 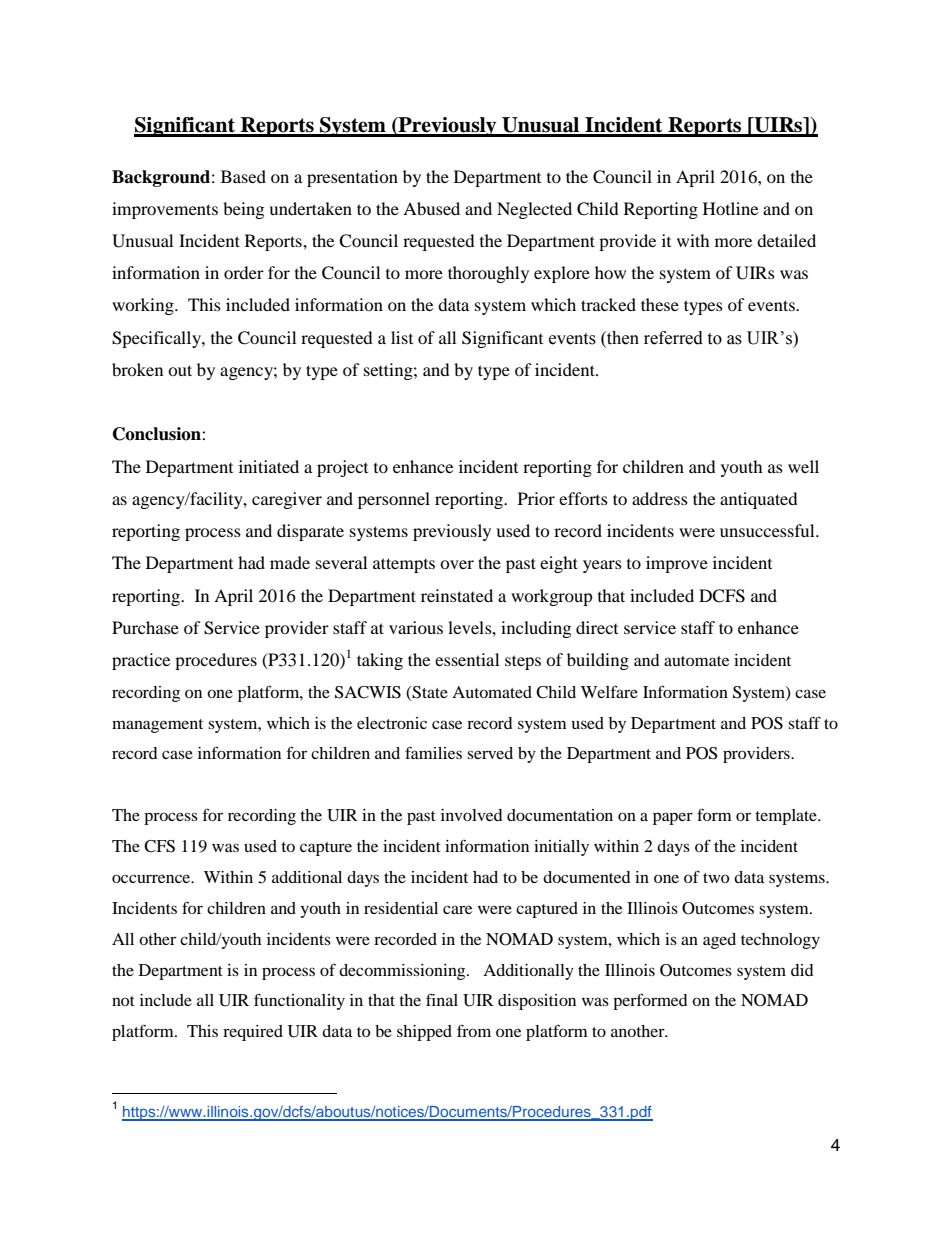 What do you see at coordinates (768, 530) in the screenshot?
I see `unsuccessful` at bounding box center [768, 530].
